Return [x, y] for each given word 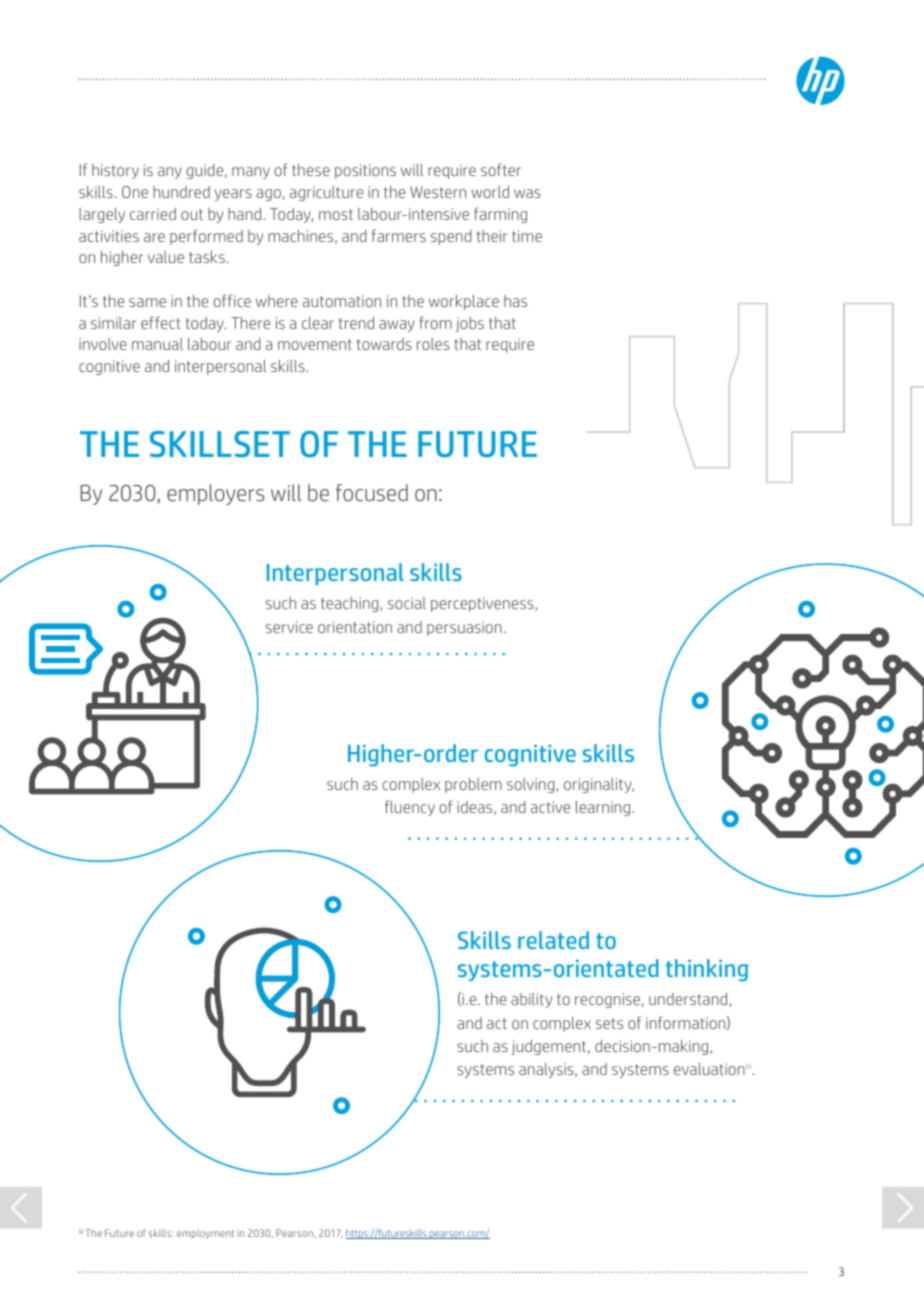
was [527, 193]
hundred [181, 192]
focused [372, 492]
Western [438, 192]
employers [215, 494]
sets [609, 1023]
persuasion [464, 628]
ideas [476, 808]
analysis [547, 1070]
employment [205, 1234]
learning [604, 808]
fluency [410, 808]
